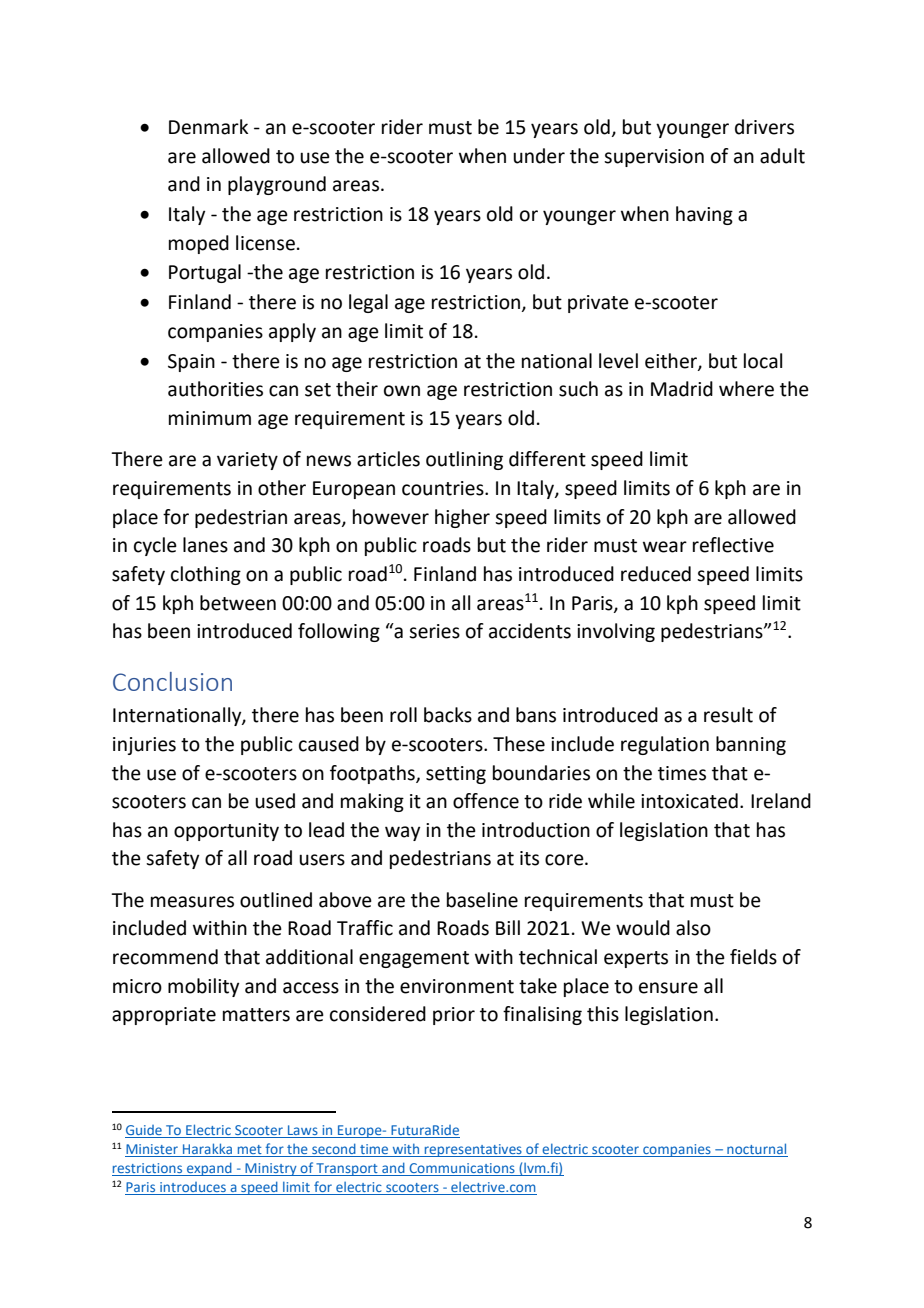  What do you see at coordinates (539, 156) in the screenshot?
I see `under` at bounding box center [539, 156].
